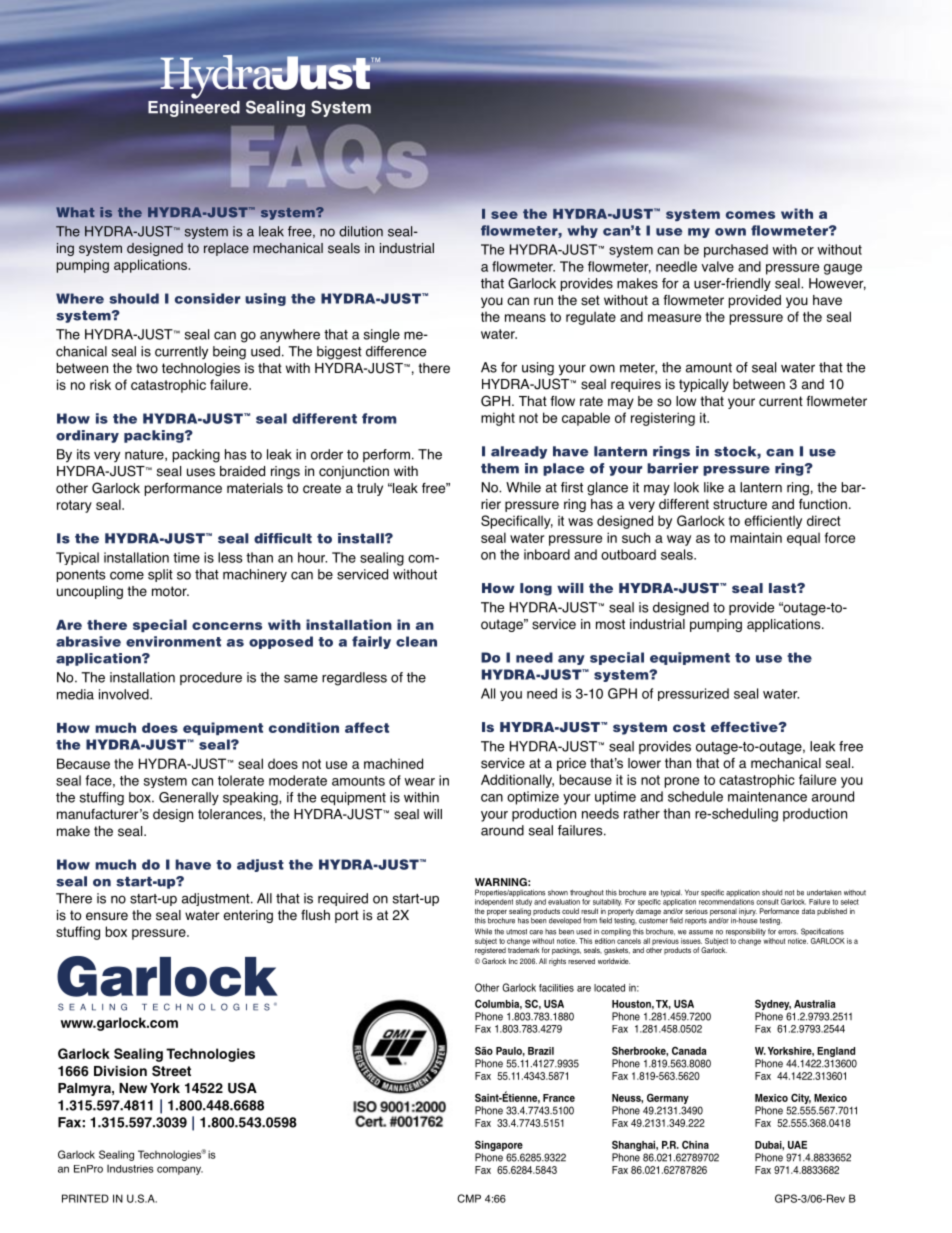  What do you see at coordinates (180, 1170) in the screenshot?
I see `company` at bounding box center [180, 1170].
